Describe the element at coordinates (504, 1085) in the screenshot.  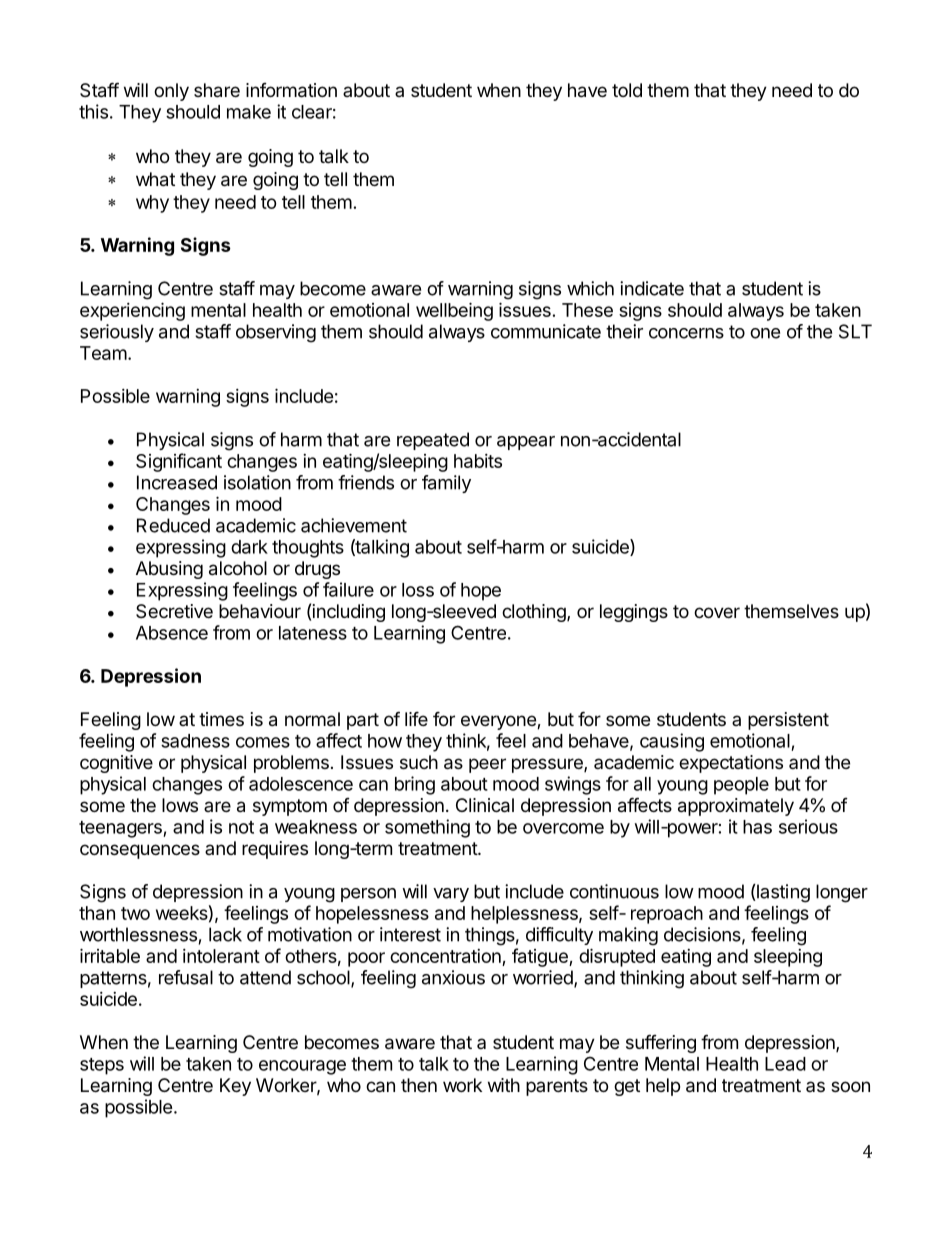
I see `with` at that location.
